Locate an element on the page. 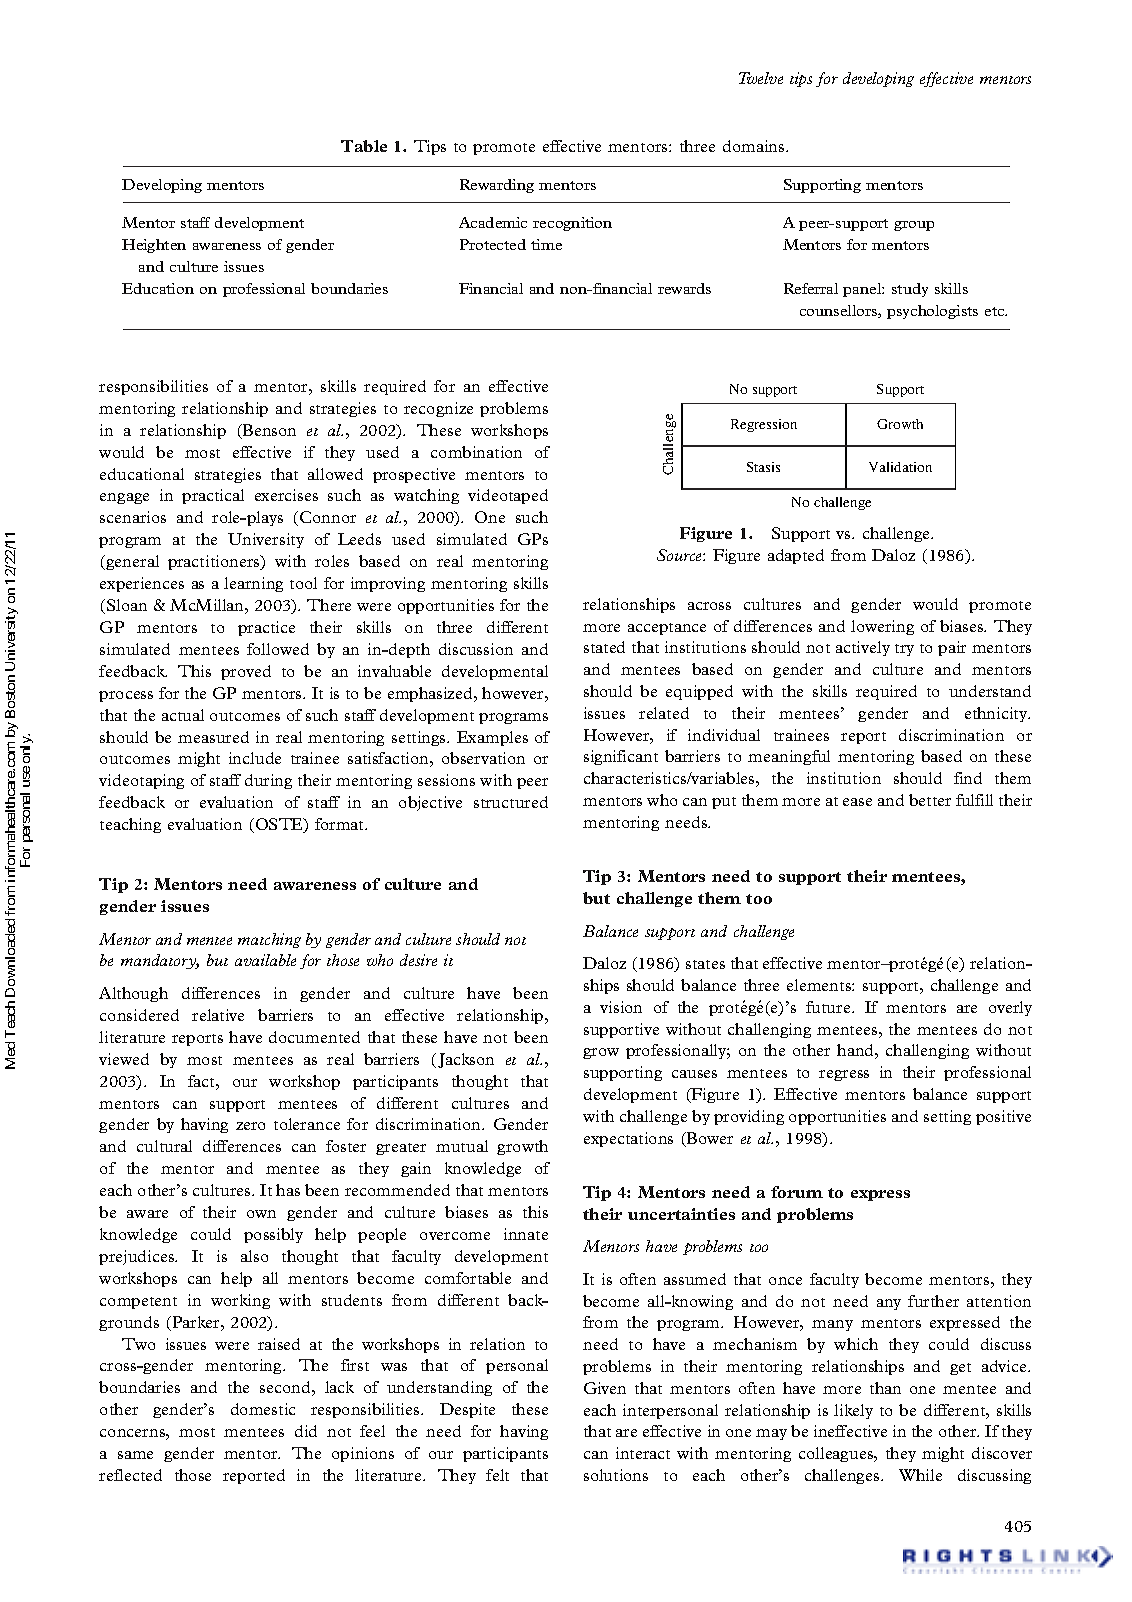 This document has height=1602, width=1132. include is located at coordinates (255, 758).
